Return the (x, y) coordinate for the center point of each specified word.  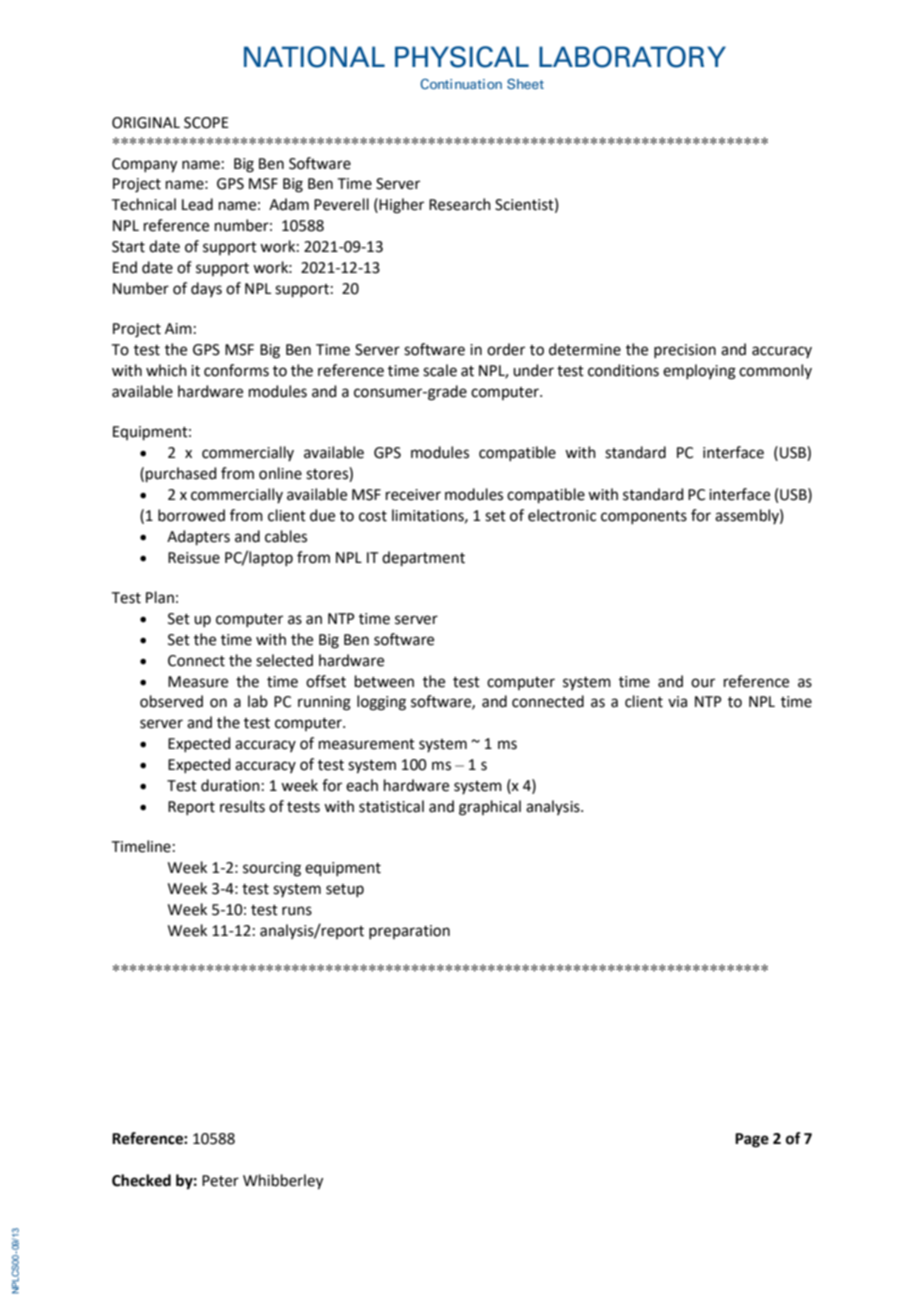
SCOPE (206, 123)
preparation (409, 932)
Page (752, 1140)
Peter (220, 1181)
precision (685, 351)
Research (460, 204)
